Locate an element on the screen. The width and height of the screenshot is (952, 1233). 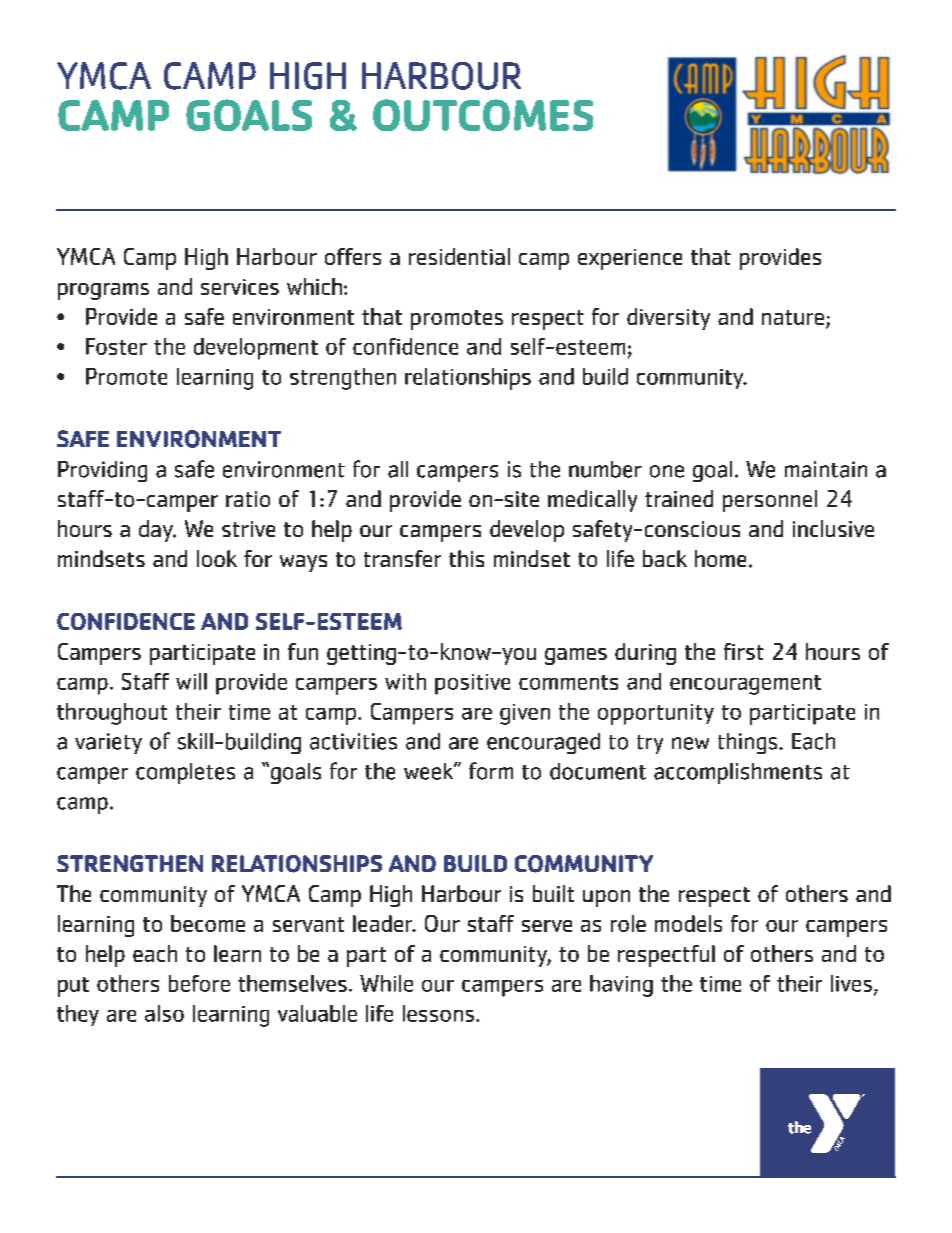
before is located at coordinates (199, 983).
